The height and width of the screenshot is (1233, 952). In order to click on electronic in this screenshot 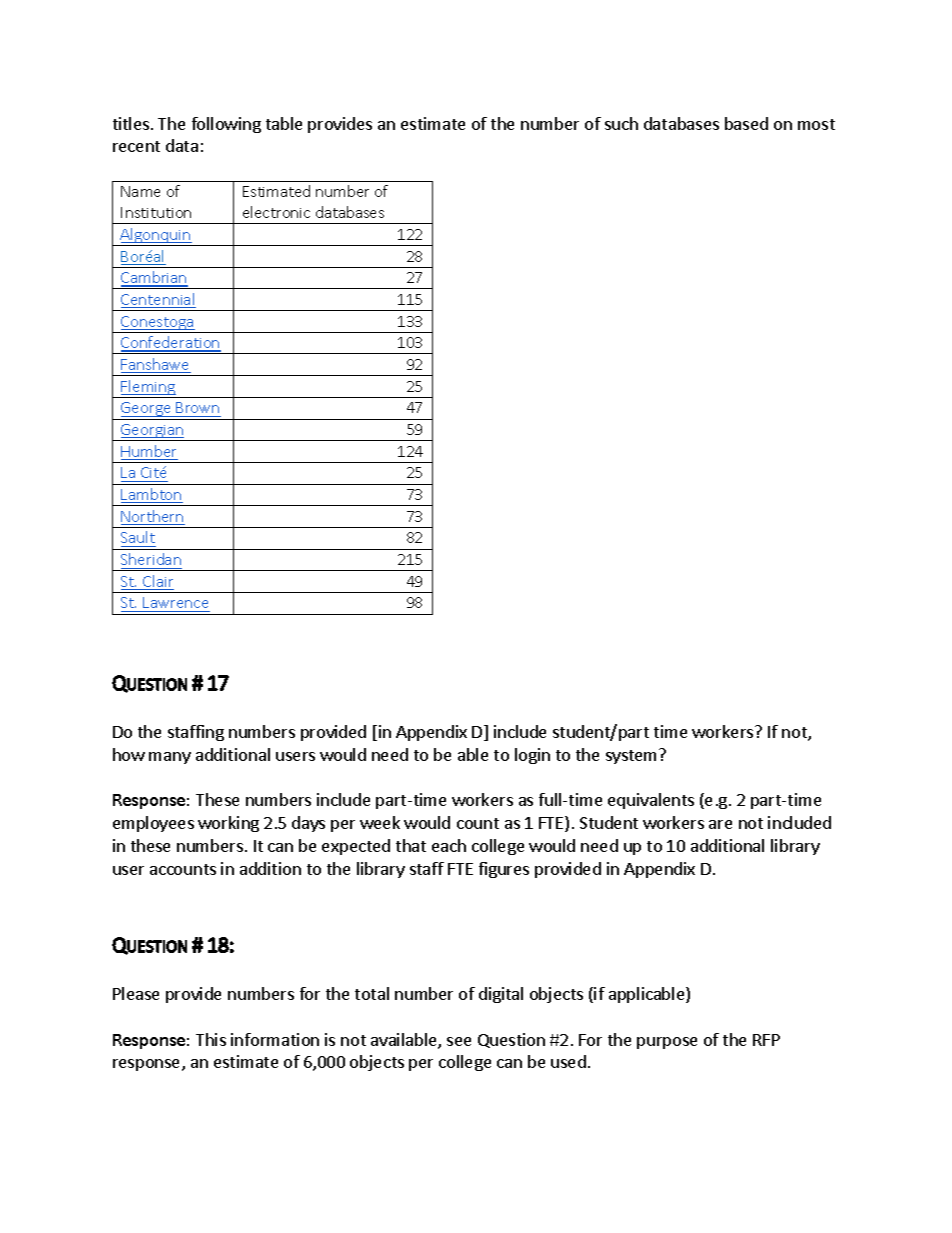, I will do `click(276, 212)`.
